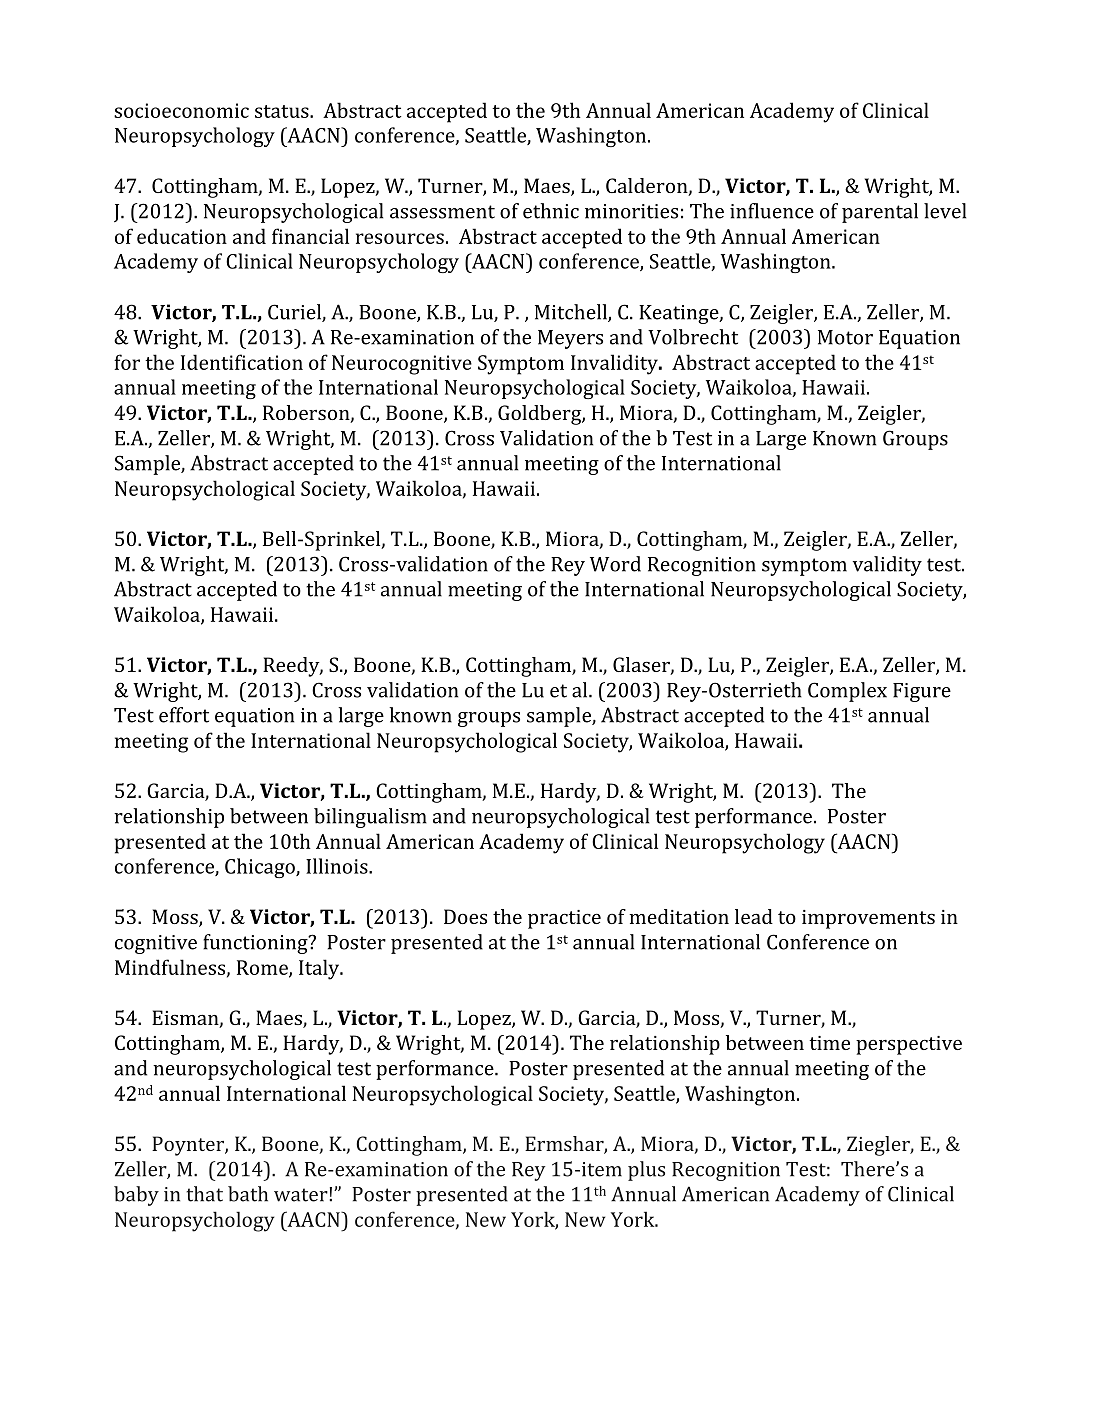 The height and width of the screenshot is (1419, 1097). Describe the element at coordinates (551, 211) in the screenshot. I see `ethnic` at that location.
